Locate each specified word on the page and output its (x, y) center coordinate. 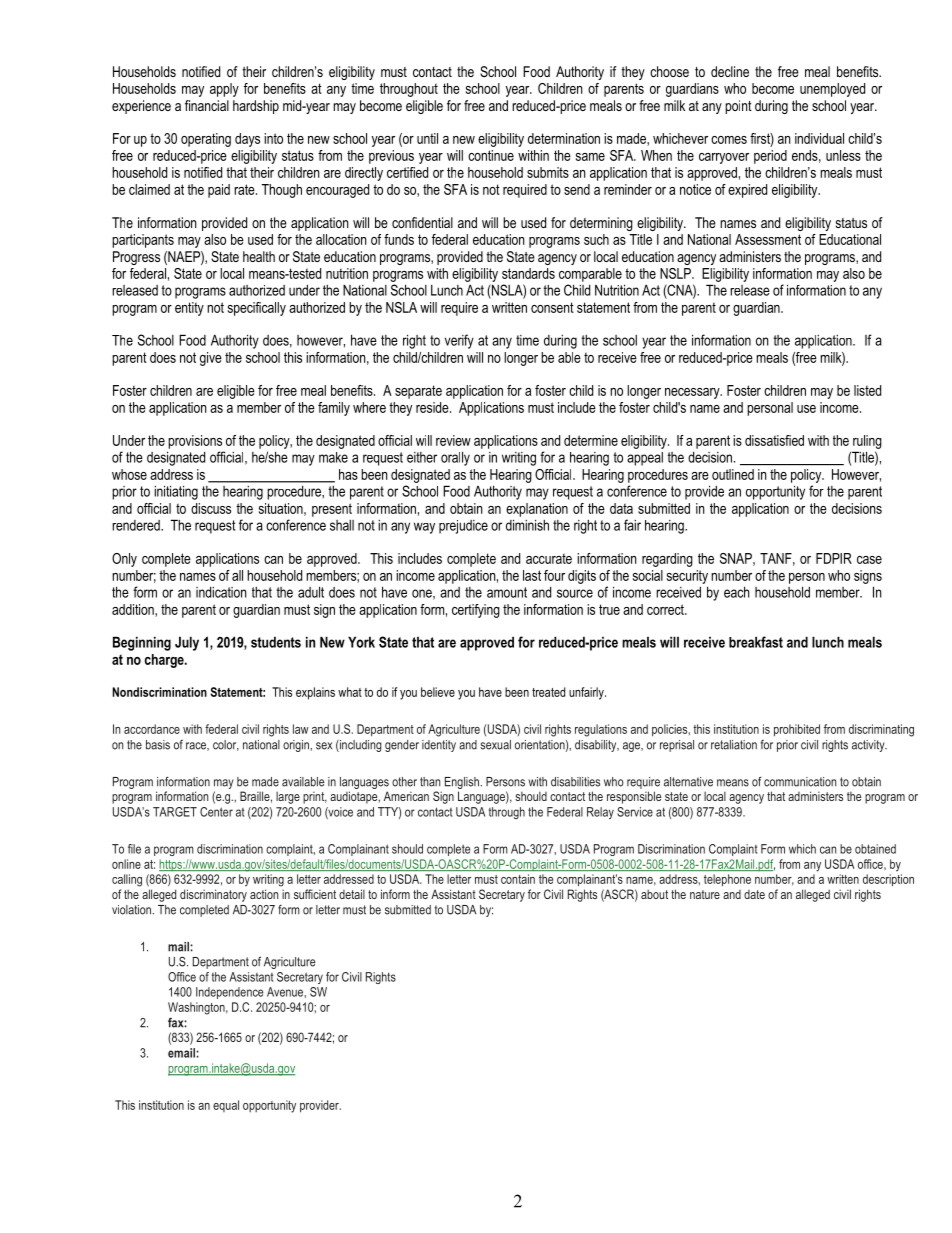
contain (518, 879)
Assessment (768, 239)
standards (528, 273)
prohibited (797, 730)
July (187, 643)
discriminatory (213, 895)
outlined (733, 474)
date (754, 894)
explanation (537, 510)
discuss (211, 508)
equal (226, 1106)
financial (207, 105)
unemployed (832, 90)
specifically (257, 309)
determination (564, 138)
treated (548, 692)
